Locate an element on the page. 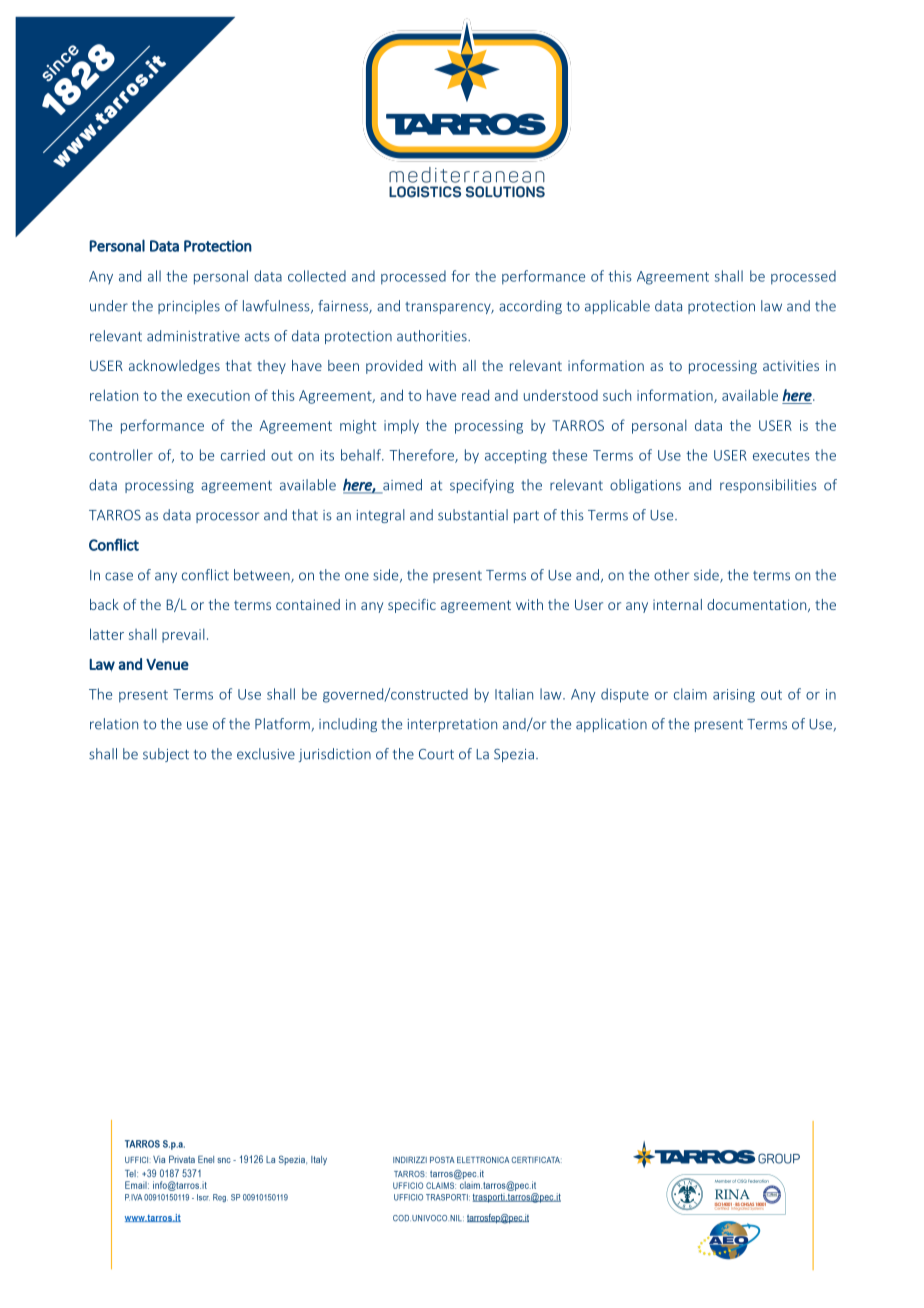 The image size is (924, 1308). Court is located at coordinates (436, 754).
